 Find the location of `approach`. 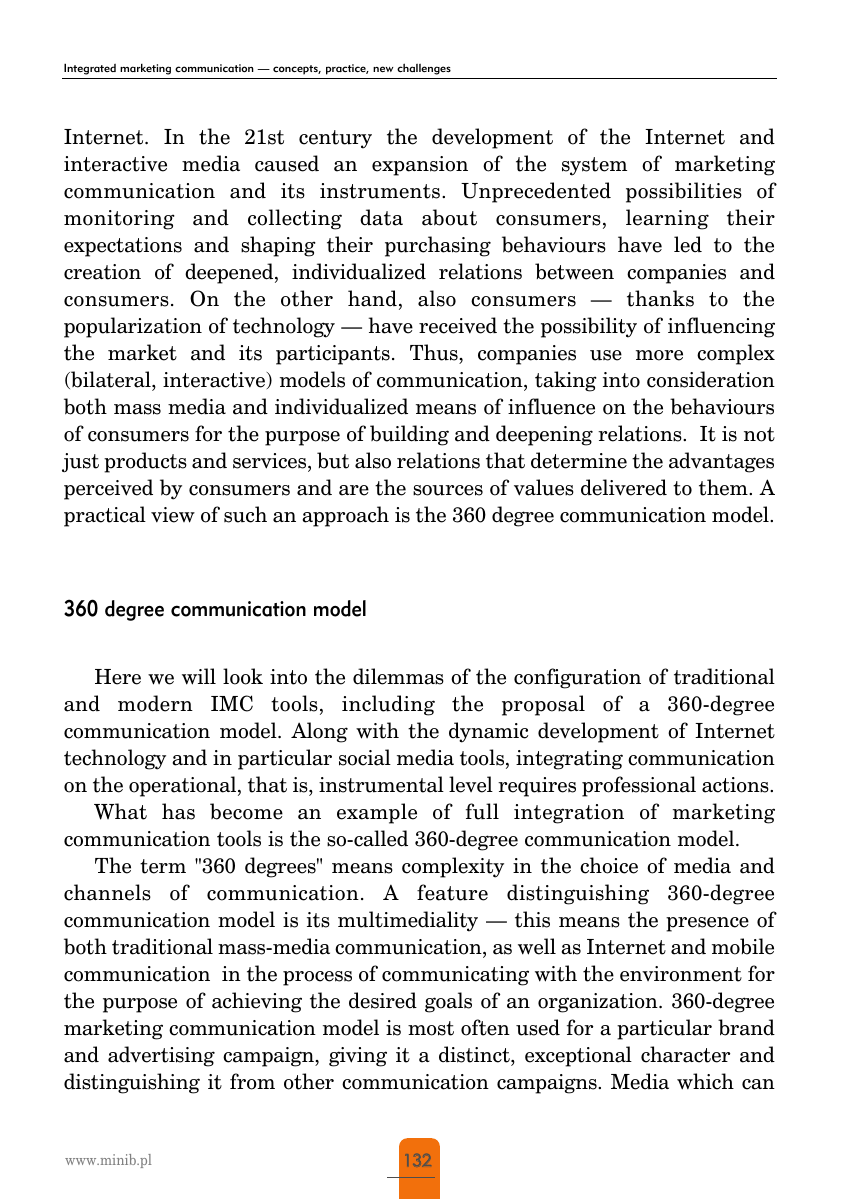

approach is located at coordinates (345, 516).
